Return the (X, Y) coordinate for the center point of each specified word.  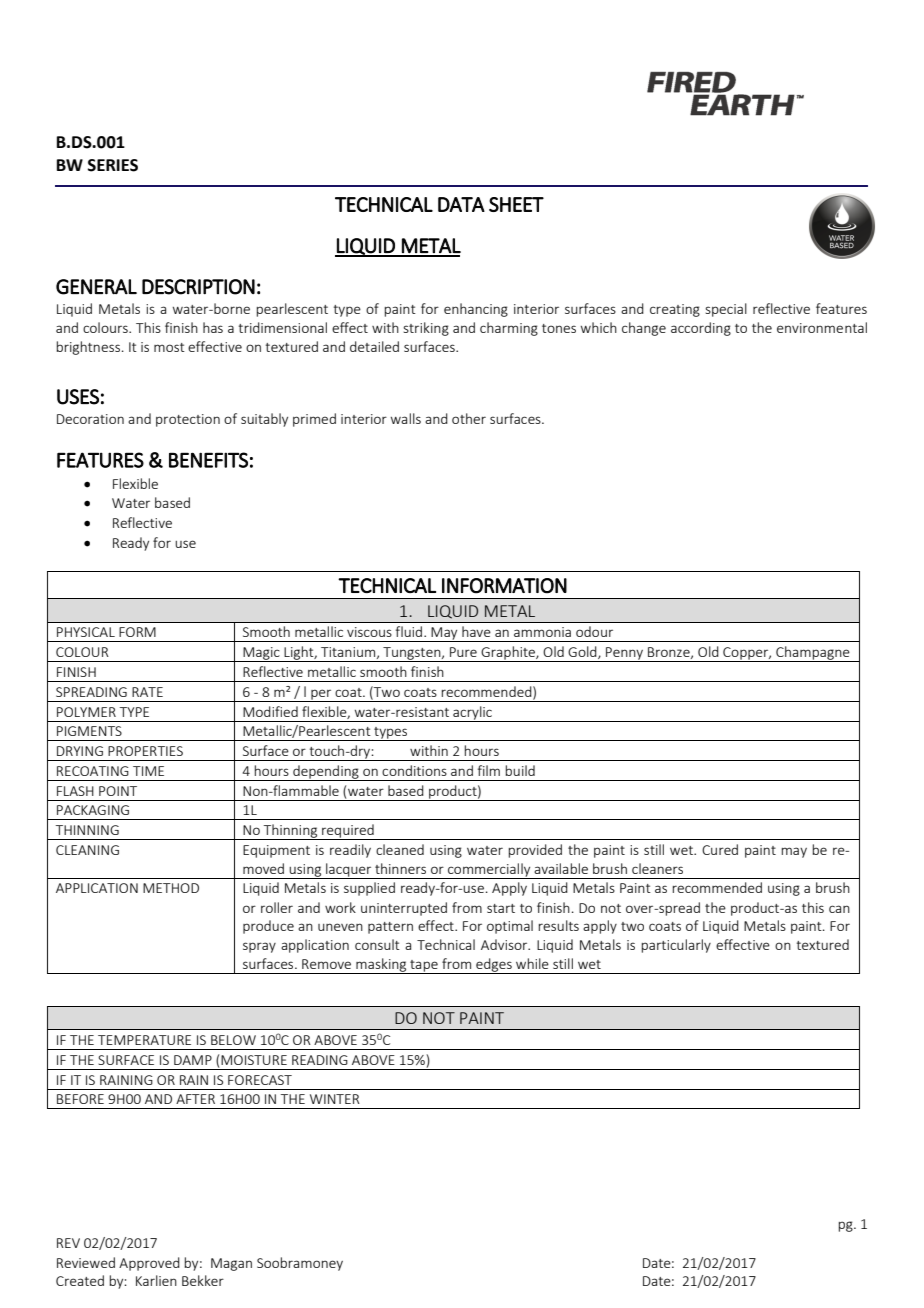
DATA (461, 204)
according (701, 329)
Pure (463, 652)
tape (424, 967)
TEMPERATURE (144, 1040)
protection (188, 420)
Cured (720, 849)
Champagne (813, 654)
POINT (118, 791)
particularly (676, 946)
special (726, 310)
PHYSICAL (86, 632)
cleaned (400, 849)
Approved (149, 1264)
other (469, 418)
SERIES (113, 165)
